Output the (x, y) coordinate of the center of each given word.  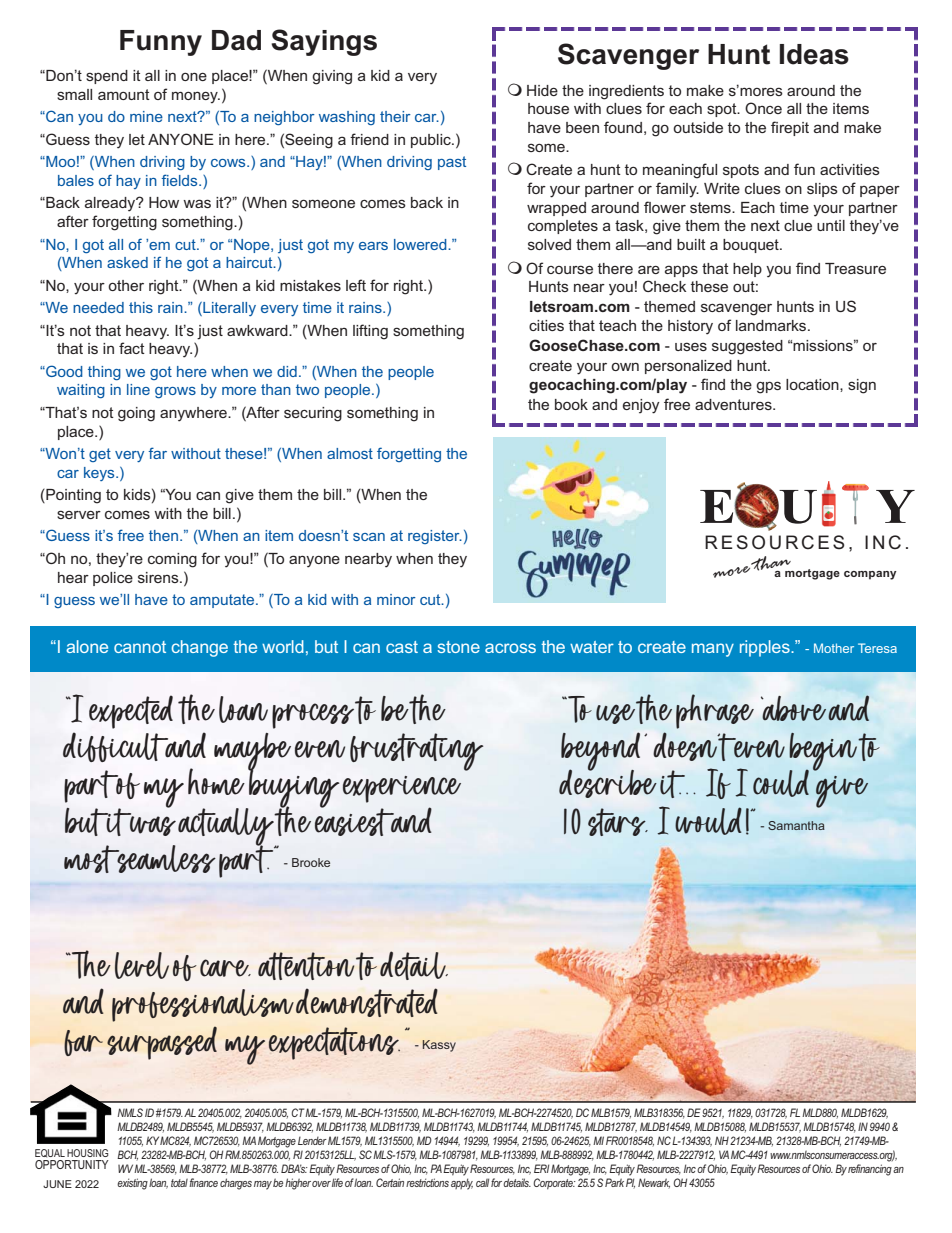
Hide (542, 90)
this (141, 307)
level (142, 965)
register (435, 537)
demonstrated (367, 1002)
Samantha (796, 825)
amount (124, 94)
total (179, 1183)
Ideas (814, 54)
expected (131, 712)
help (747, 270)
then (165, 535)
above (793, 708)
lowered (421, 244)
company (870, 575)
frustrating (416, 752)
